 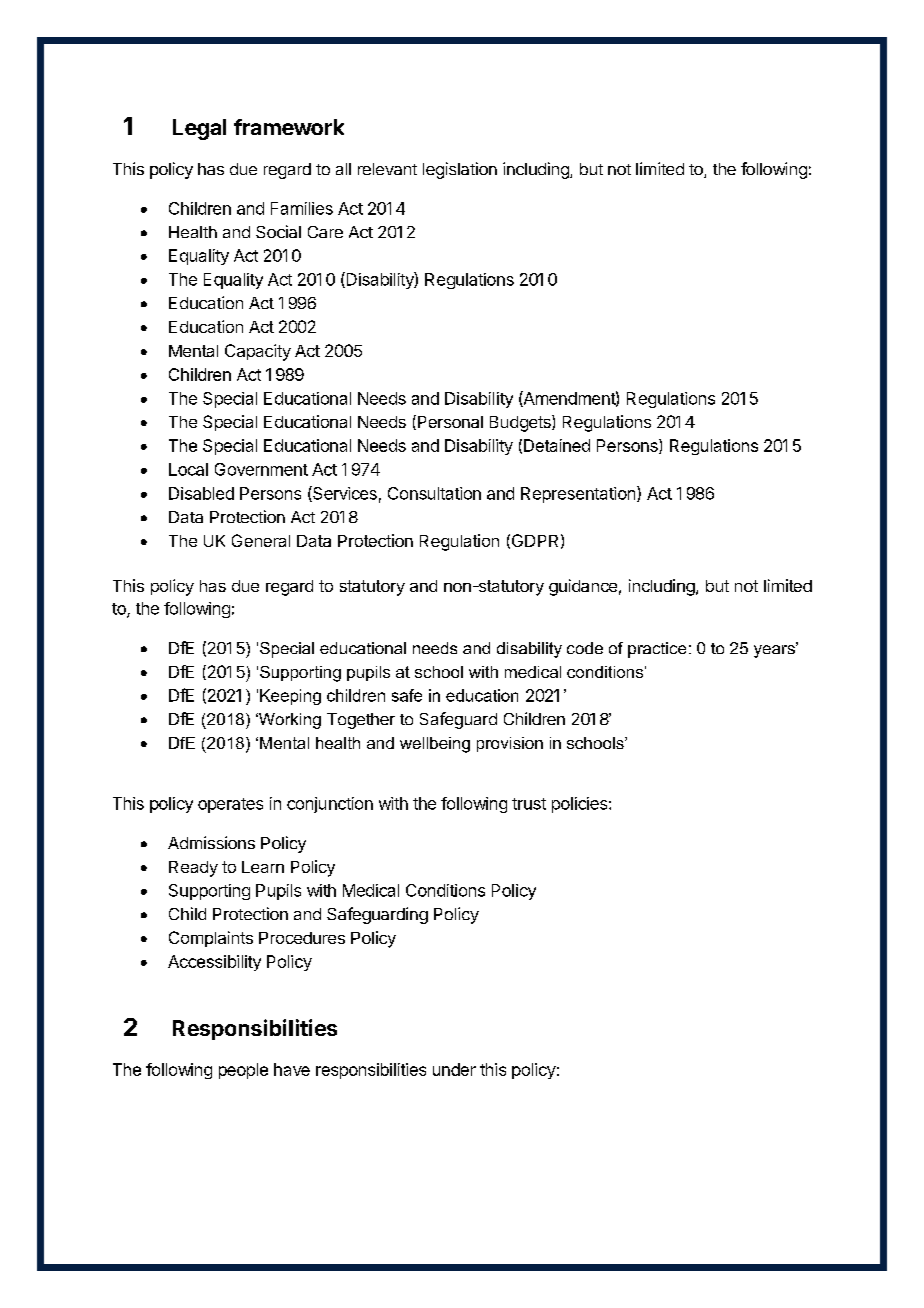 What do you see at coordinates (657, 650) in the screenshot?
I see `practice` at bounding box center [657, 650].
